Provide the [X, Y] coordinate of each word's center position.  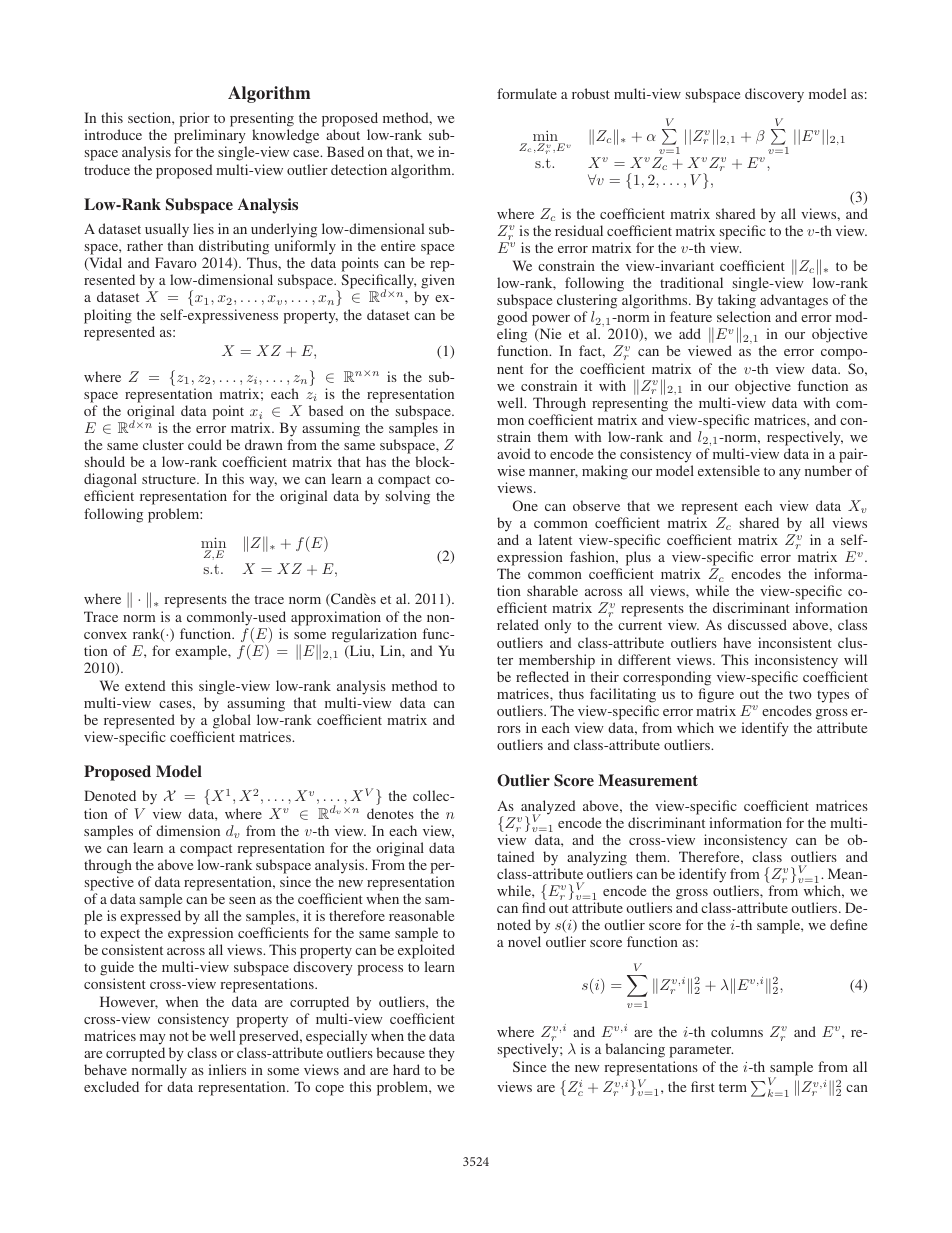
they [442, 1056]
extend [145, 685]
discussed [757, 624]
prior [194, 121]
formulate [527, 93]
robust [591, 93]
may [153, 1041]
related [518, 624]
